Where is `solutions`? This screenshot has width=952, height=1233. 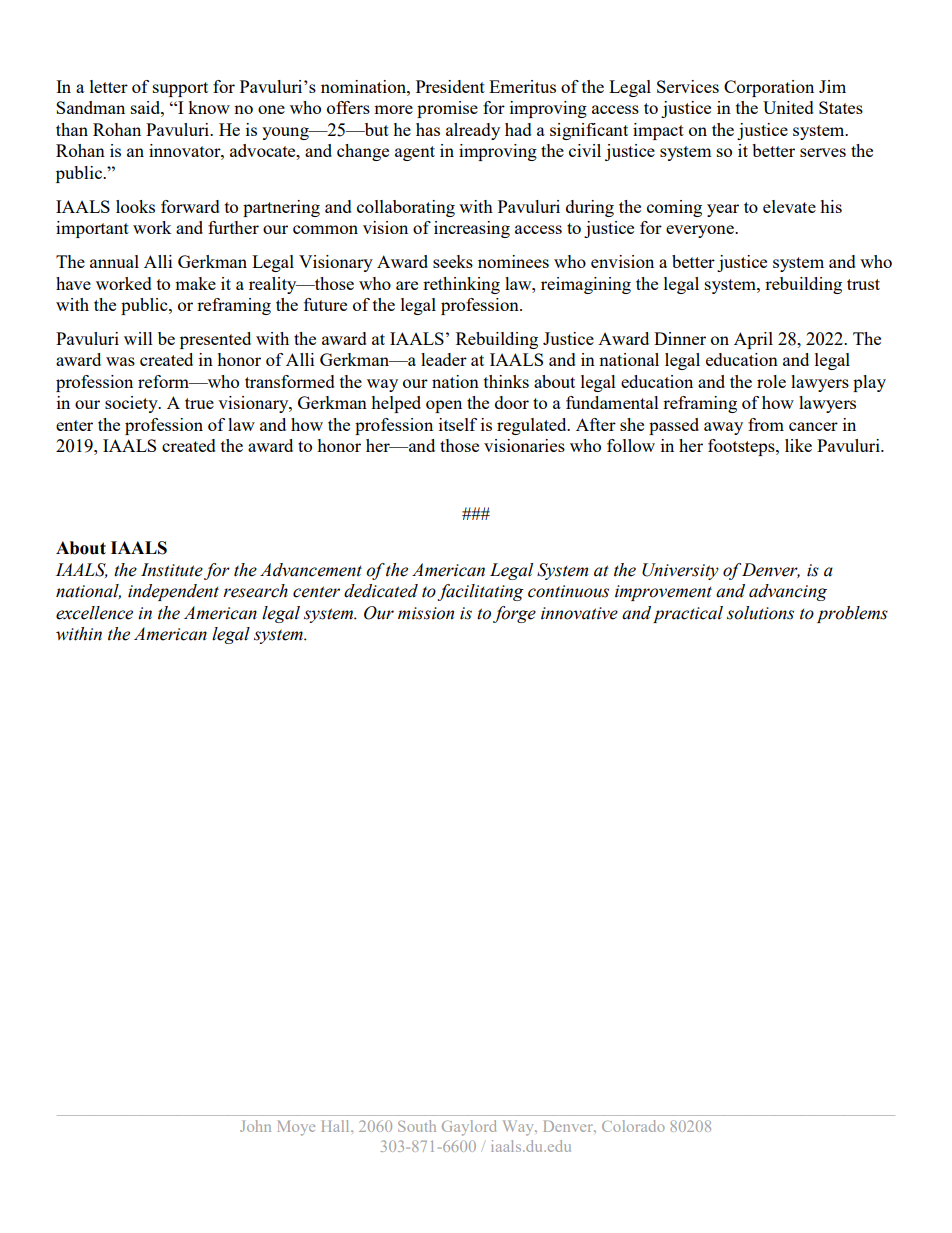
solutions is located at coordinates (760, 613).
